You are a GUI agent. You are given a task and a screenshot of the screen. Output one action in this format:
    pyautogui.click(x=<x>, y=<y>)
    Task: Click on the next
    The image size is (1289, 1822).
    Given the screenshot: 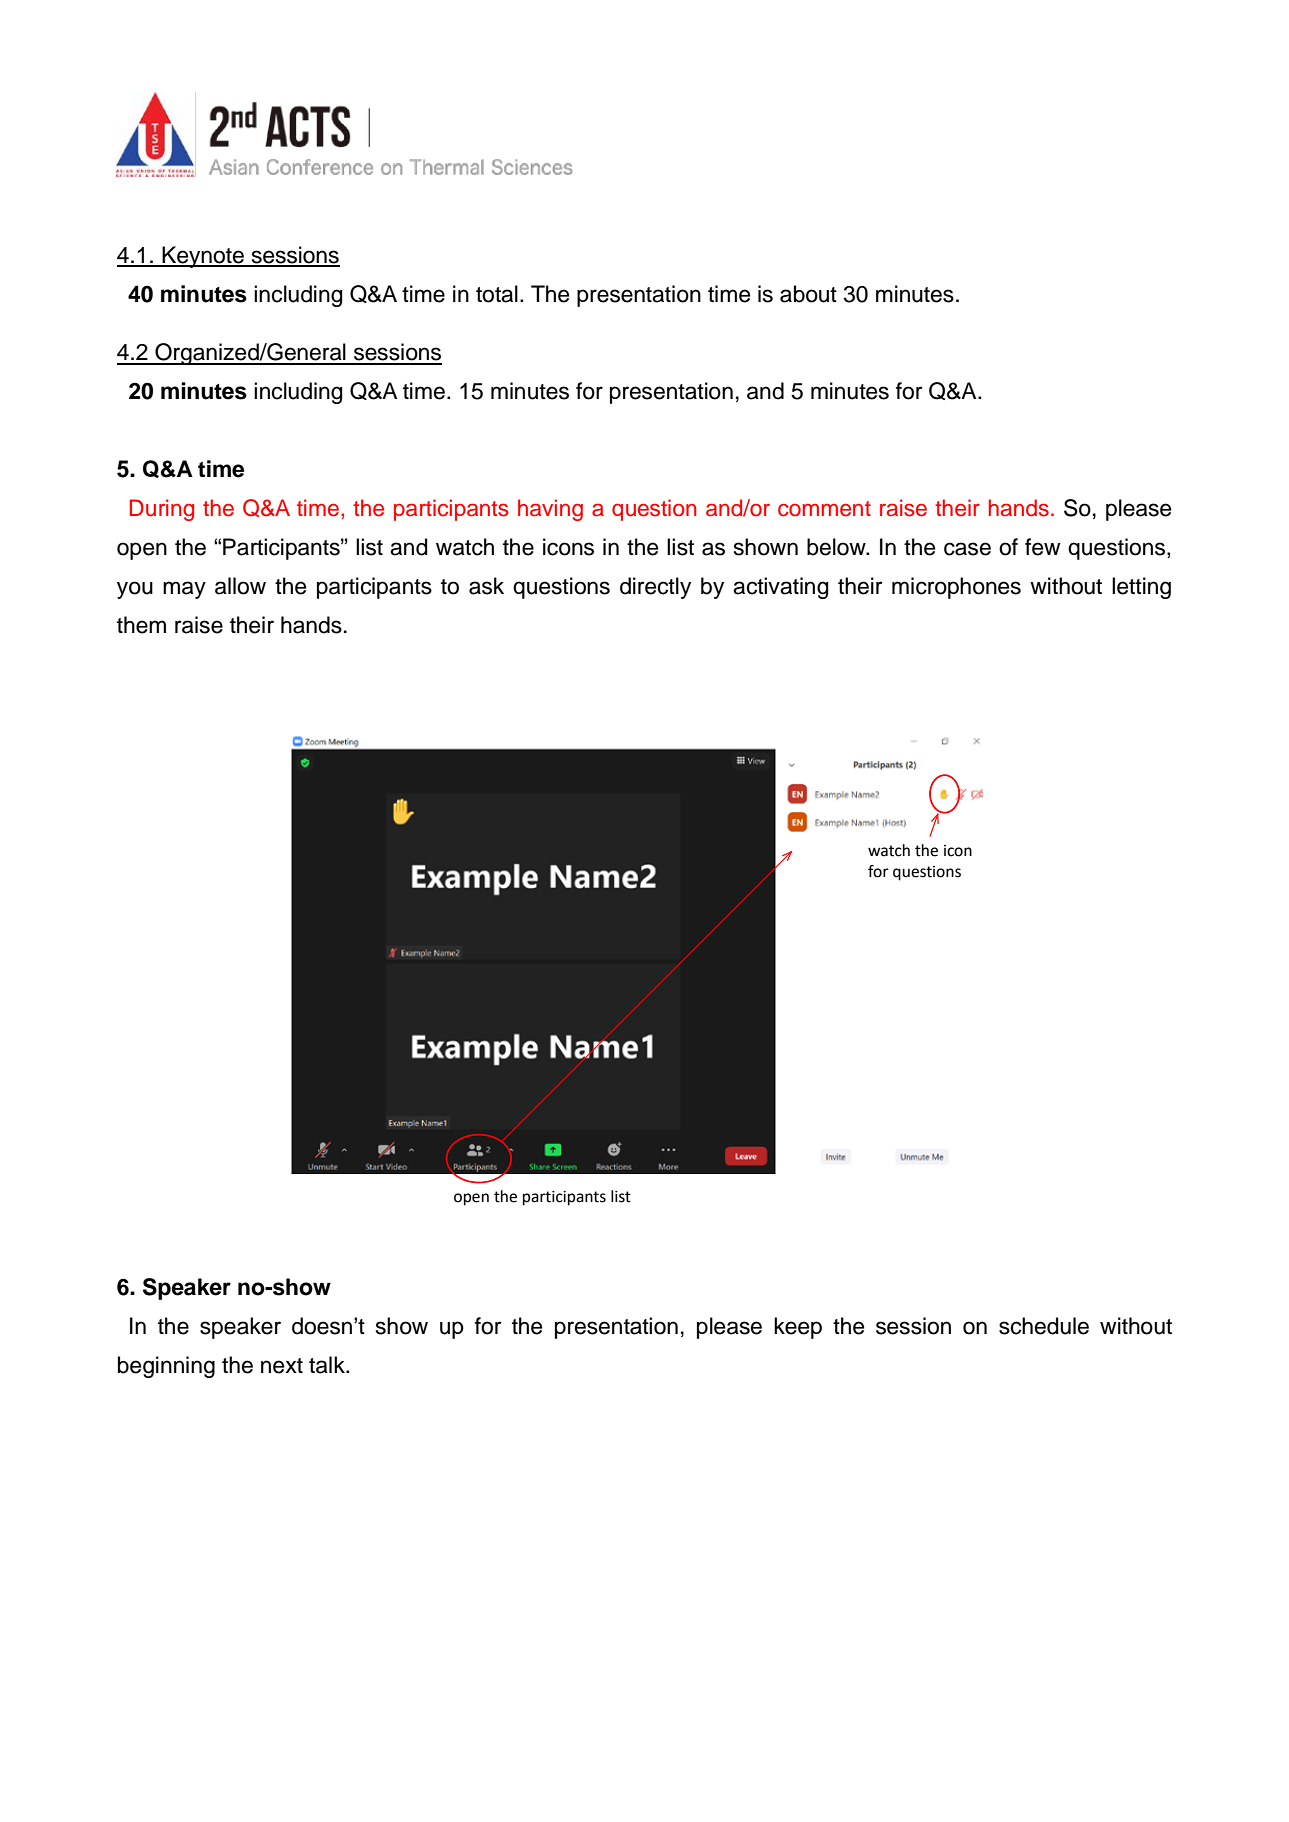 What is the action you would take?
    pyautogui.click(x=282, y=1366)
